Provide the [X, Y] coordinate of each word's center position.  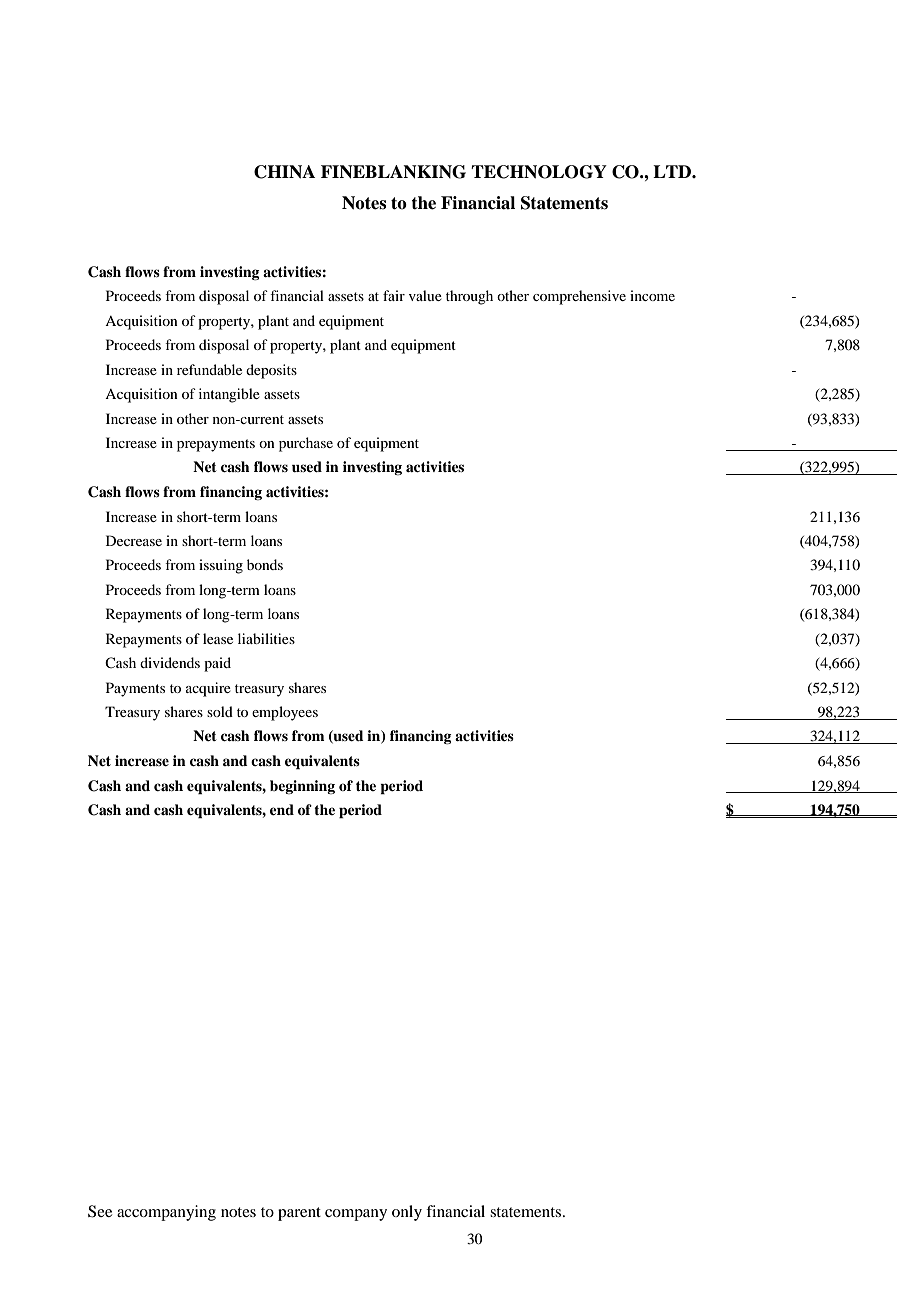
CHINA [284, 172]
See [100, 1211]
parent [299, 1214]
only [407, 1213]
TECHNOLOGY [539, 172]
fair [394, 295]
